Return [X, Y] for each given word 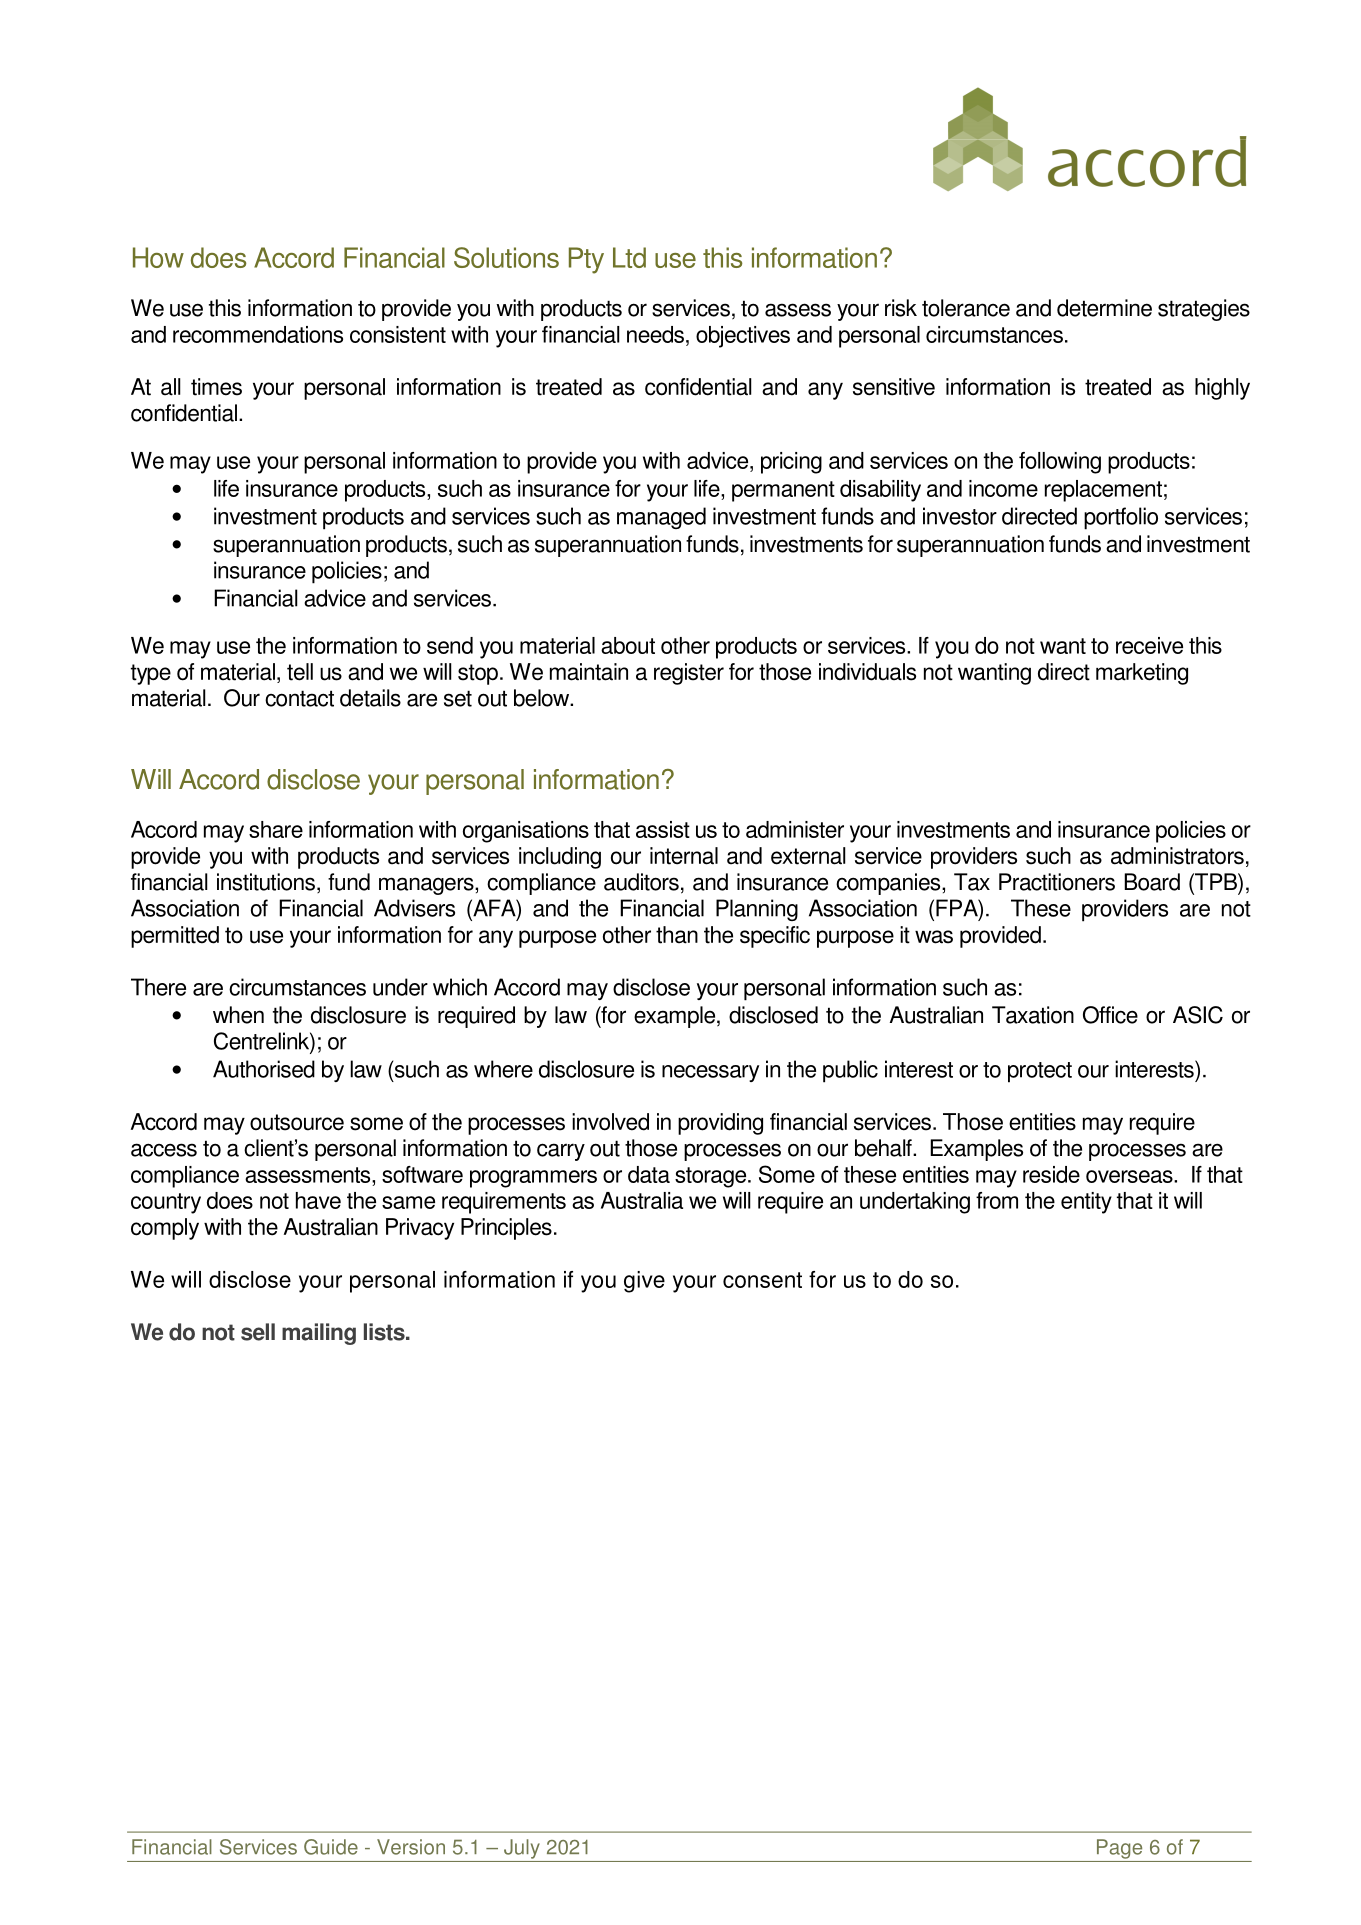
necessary [710, 1073]
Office [1110, 1015]
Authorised [264, 1069]
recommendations [258, 334]
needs [657, 334]
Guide [331, 1847]
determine [1104, 308]
